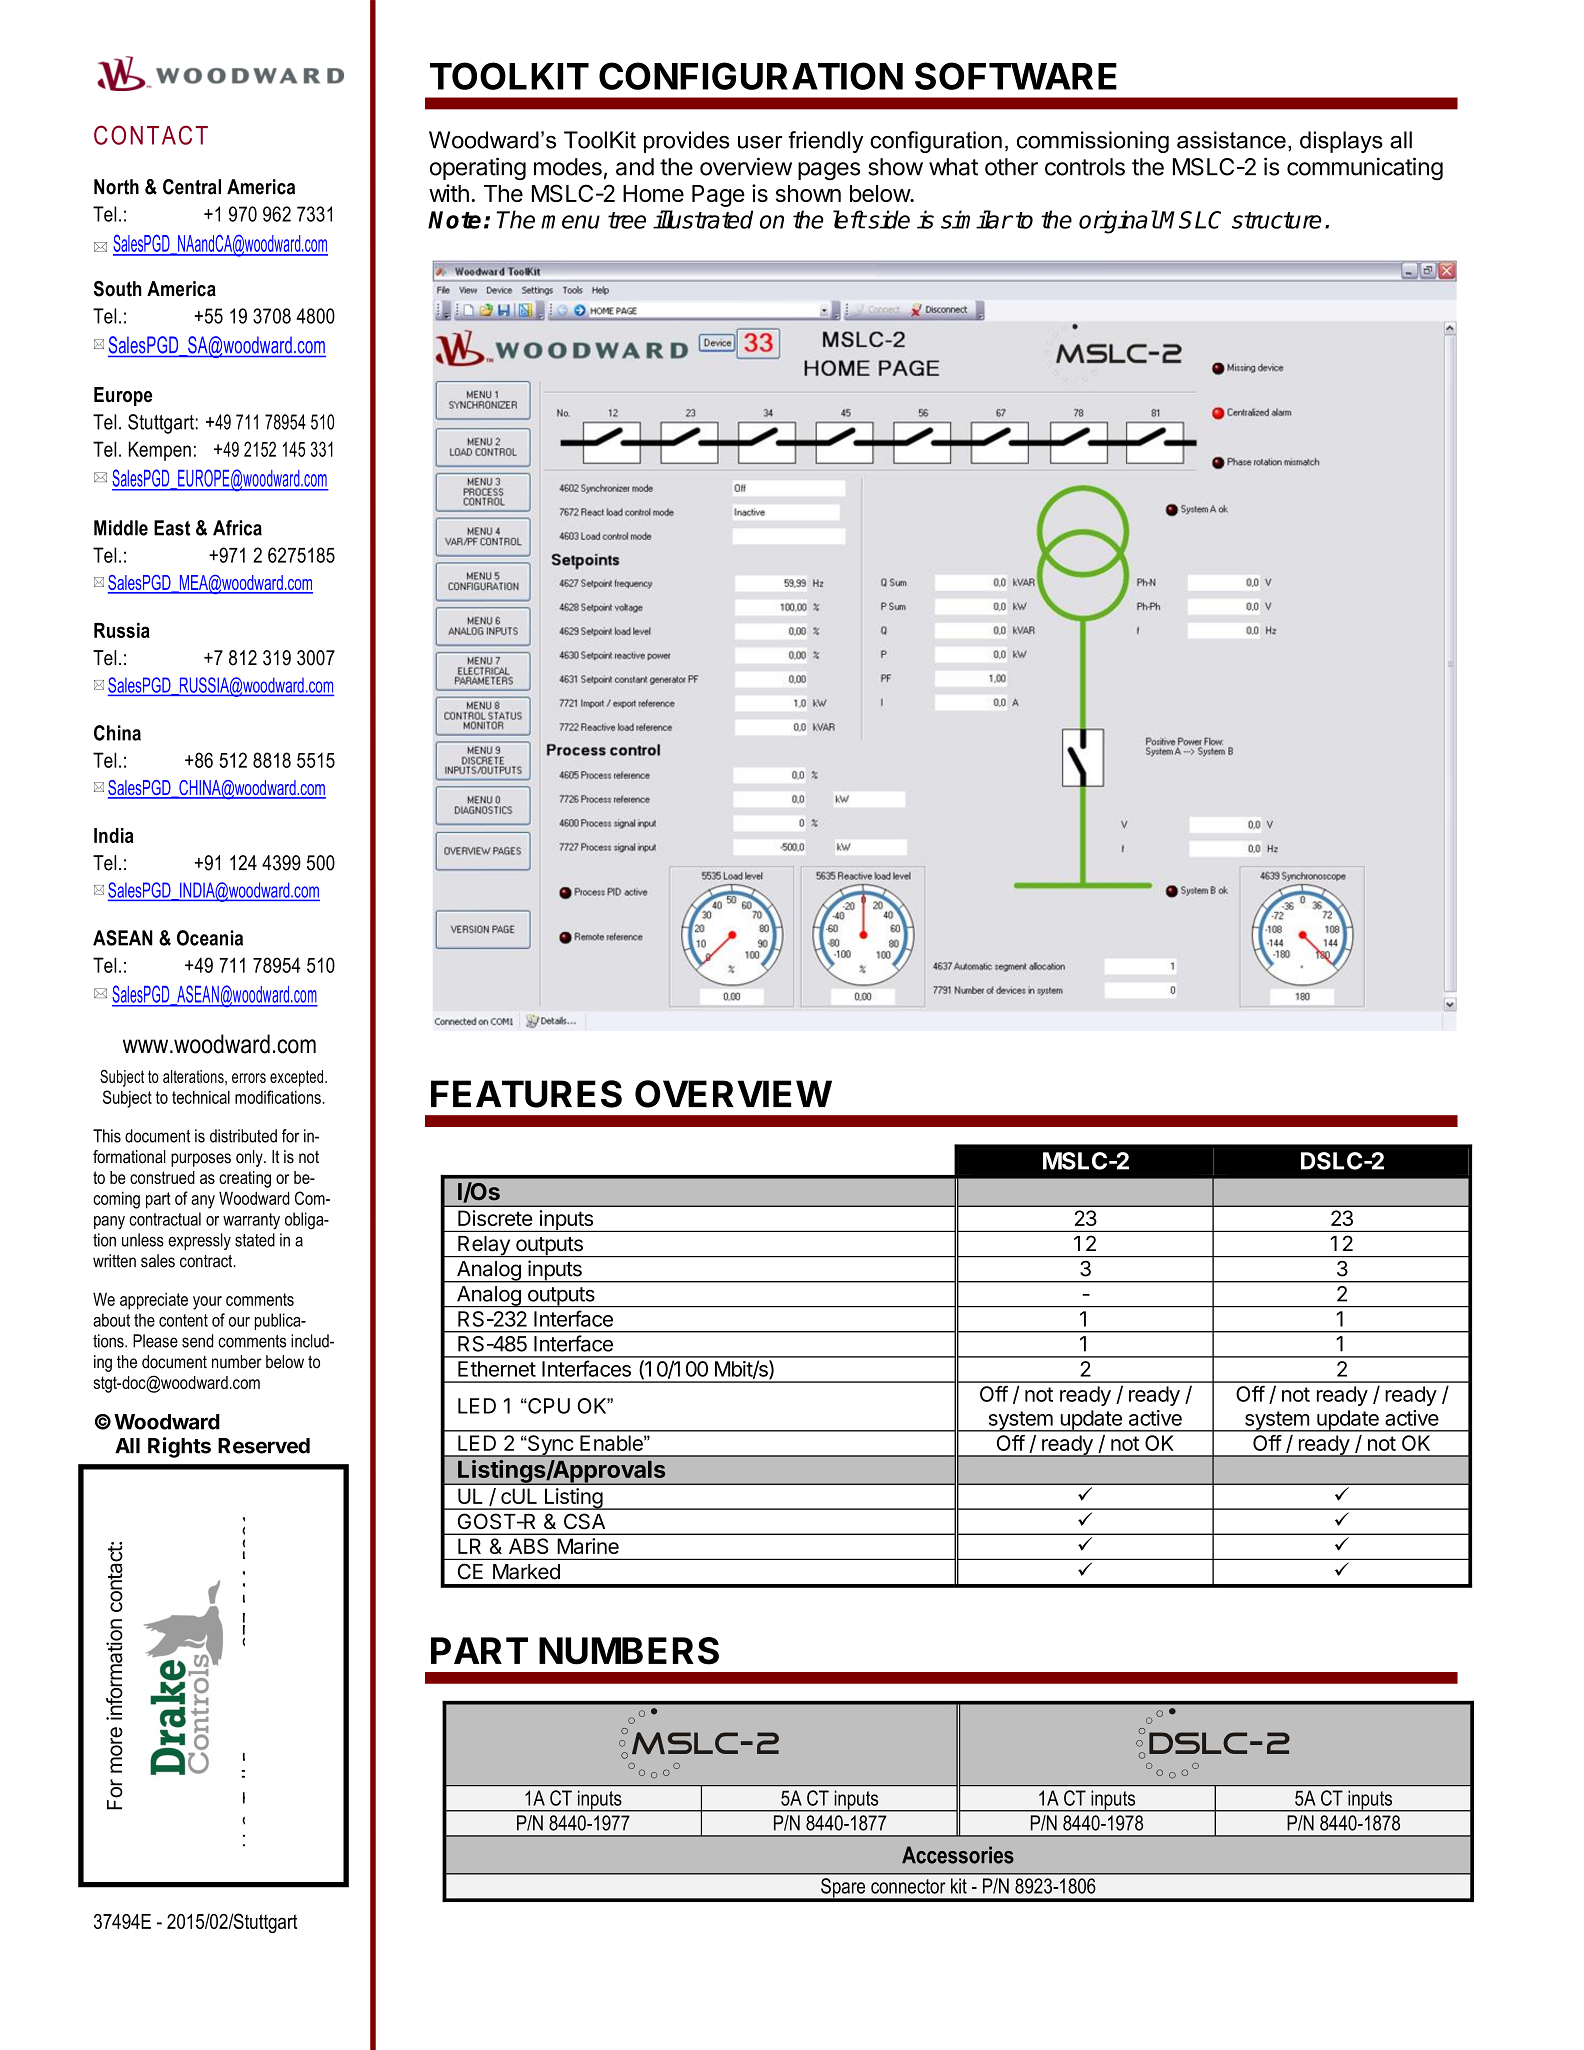  I want to click on FEATURES, so click(526, 1094).
